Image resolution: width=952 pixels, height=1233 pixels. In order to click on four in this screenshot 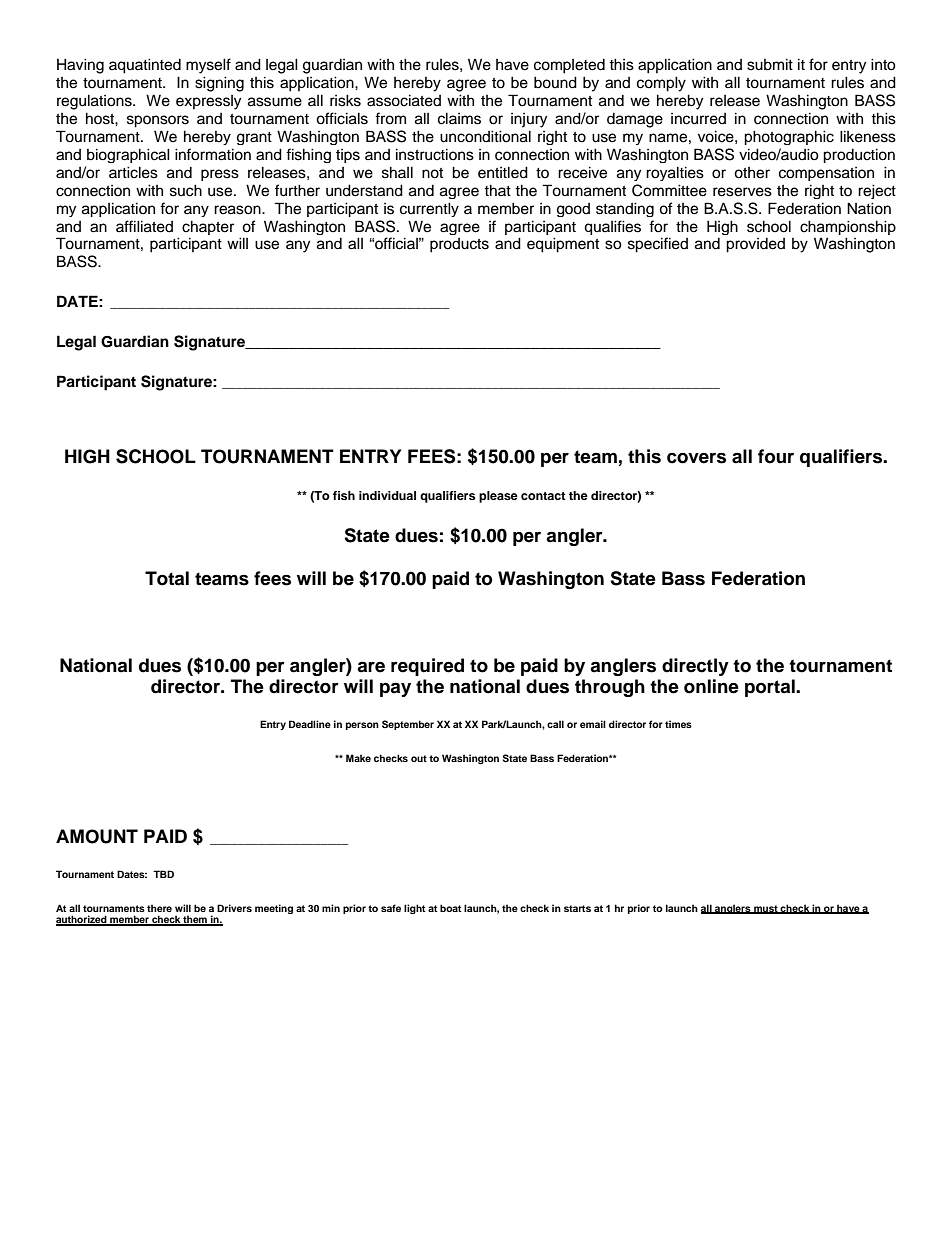, I will do `click(776, 456)`.
